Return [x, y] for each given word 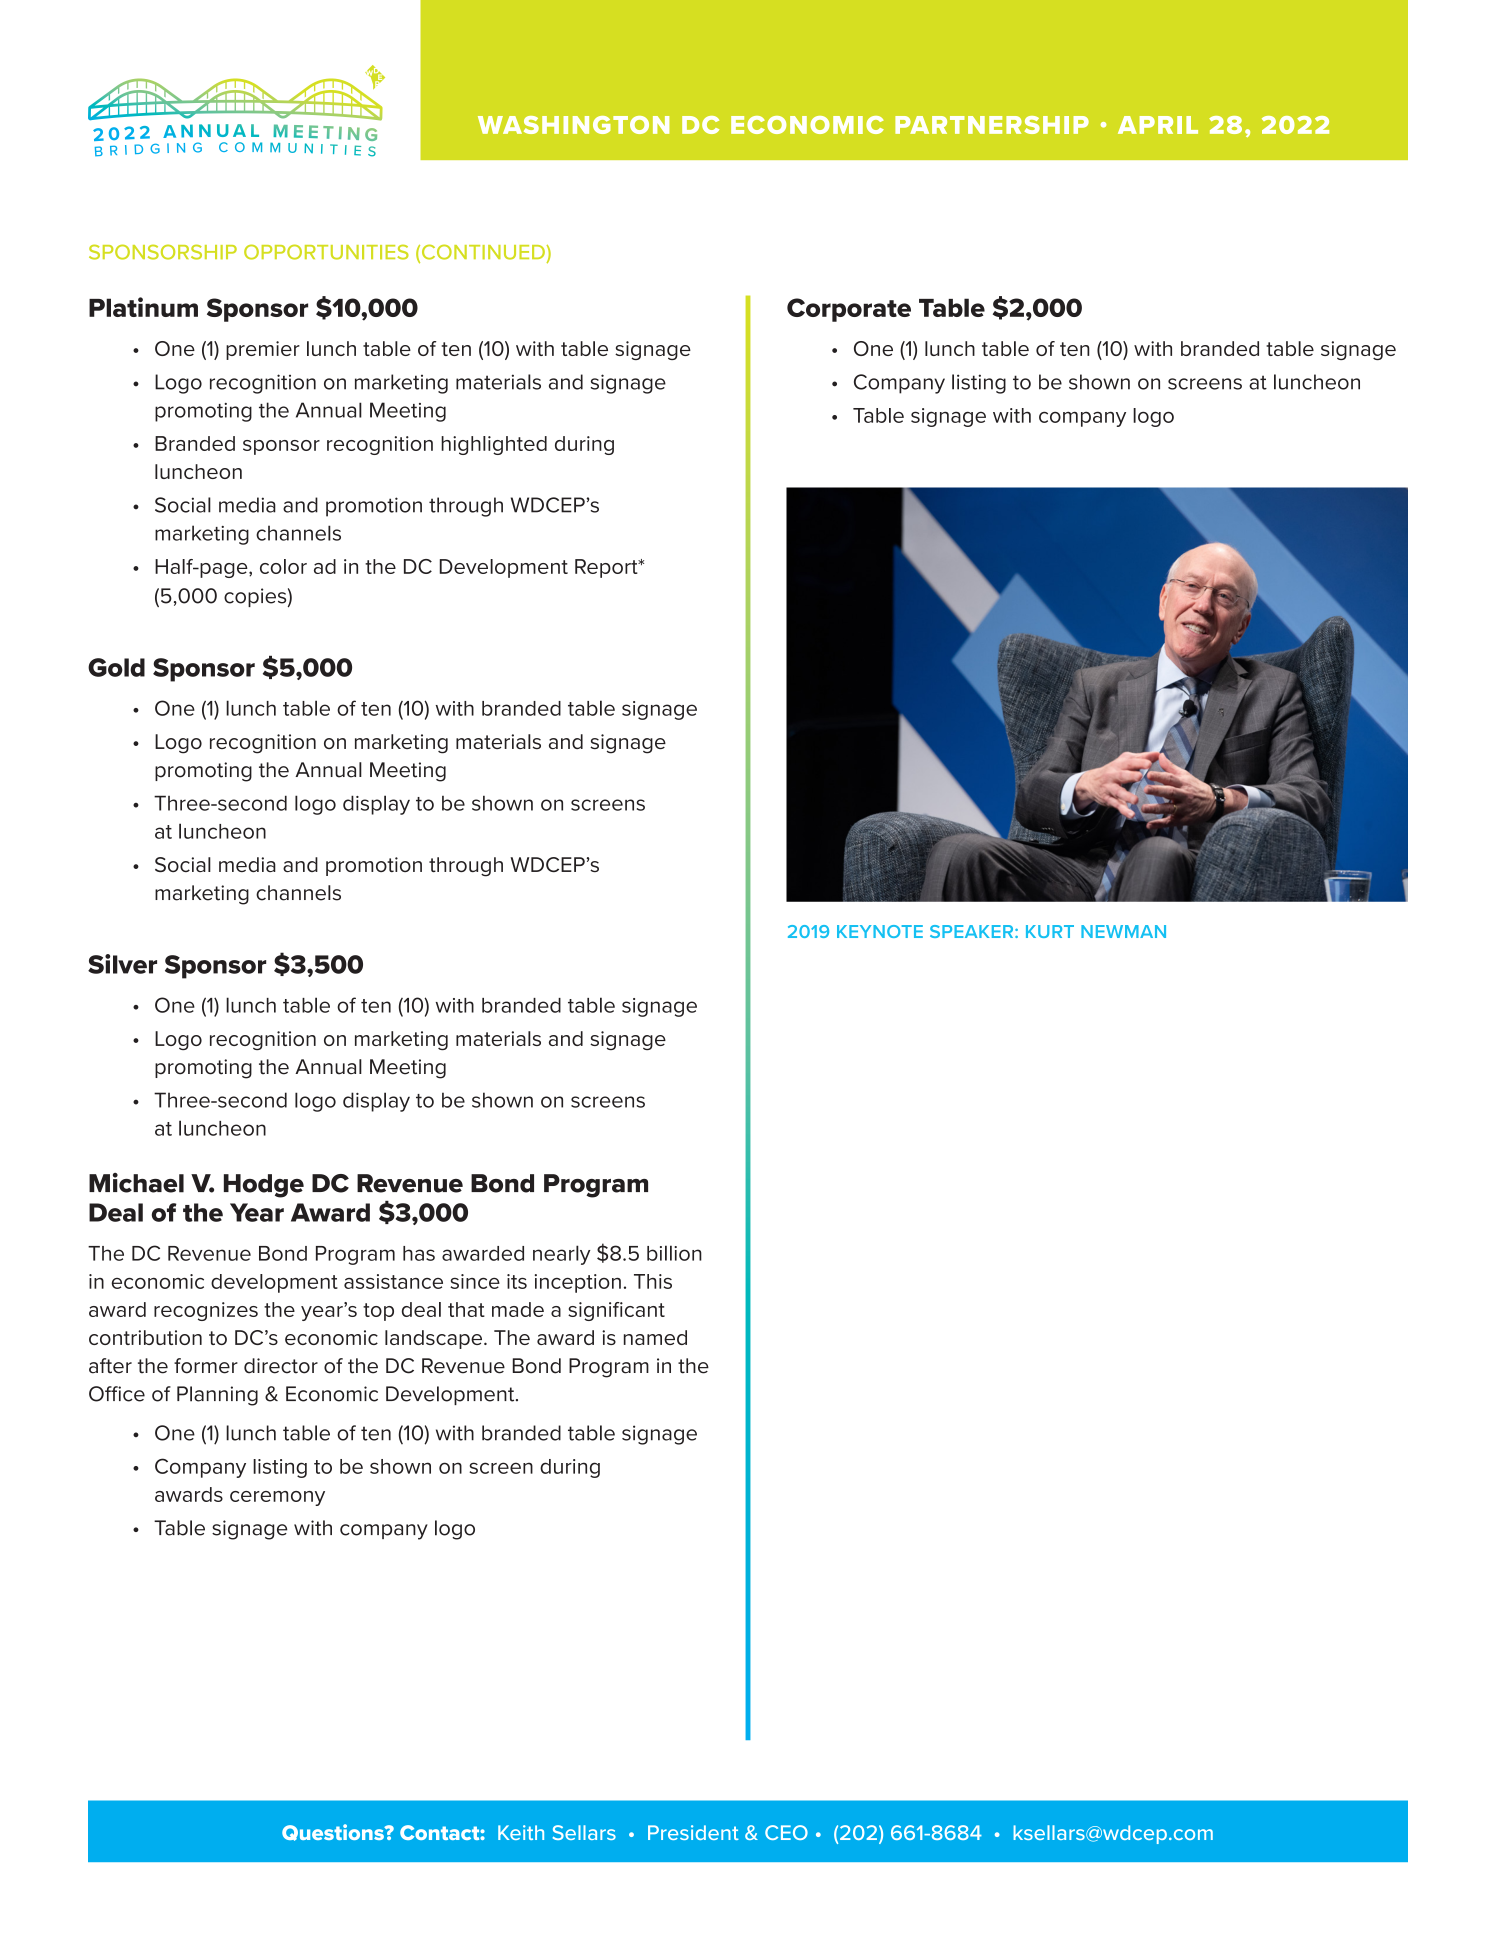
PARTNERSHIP [992, 125]
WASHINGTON [573, 125]
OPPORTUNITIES [326, 252]
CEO [786, 1832]
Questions [334, 1832]
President [693, 1832]
